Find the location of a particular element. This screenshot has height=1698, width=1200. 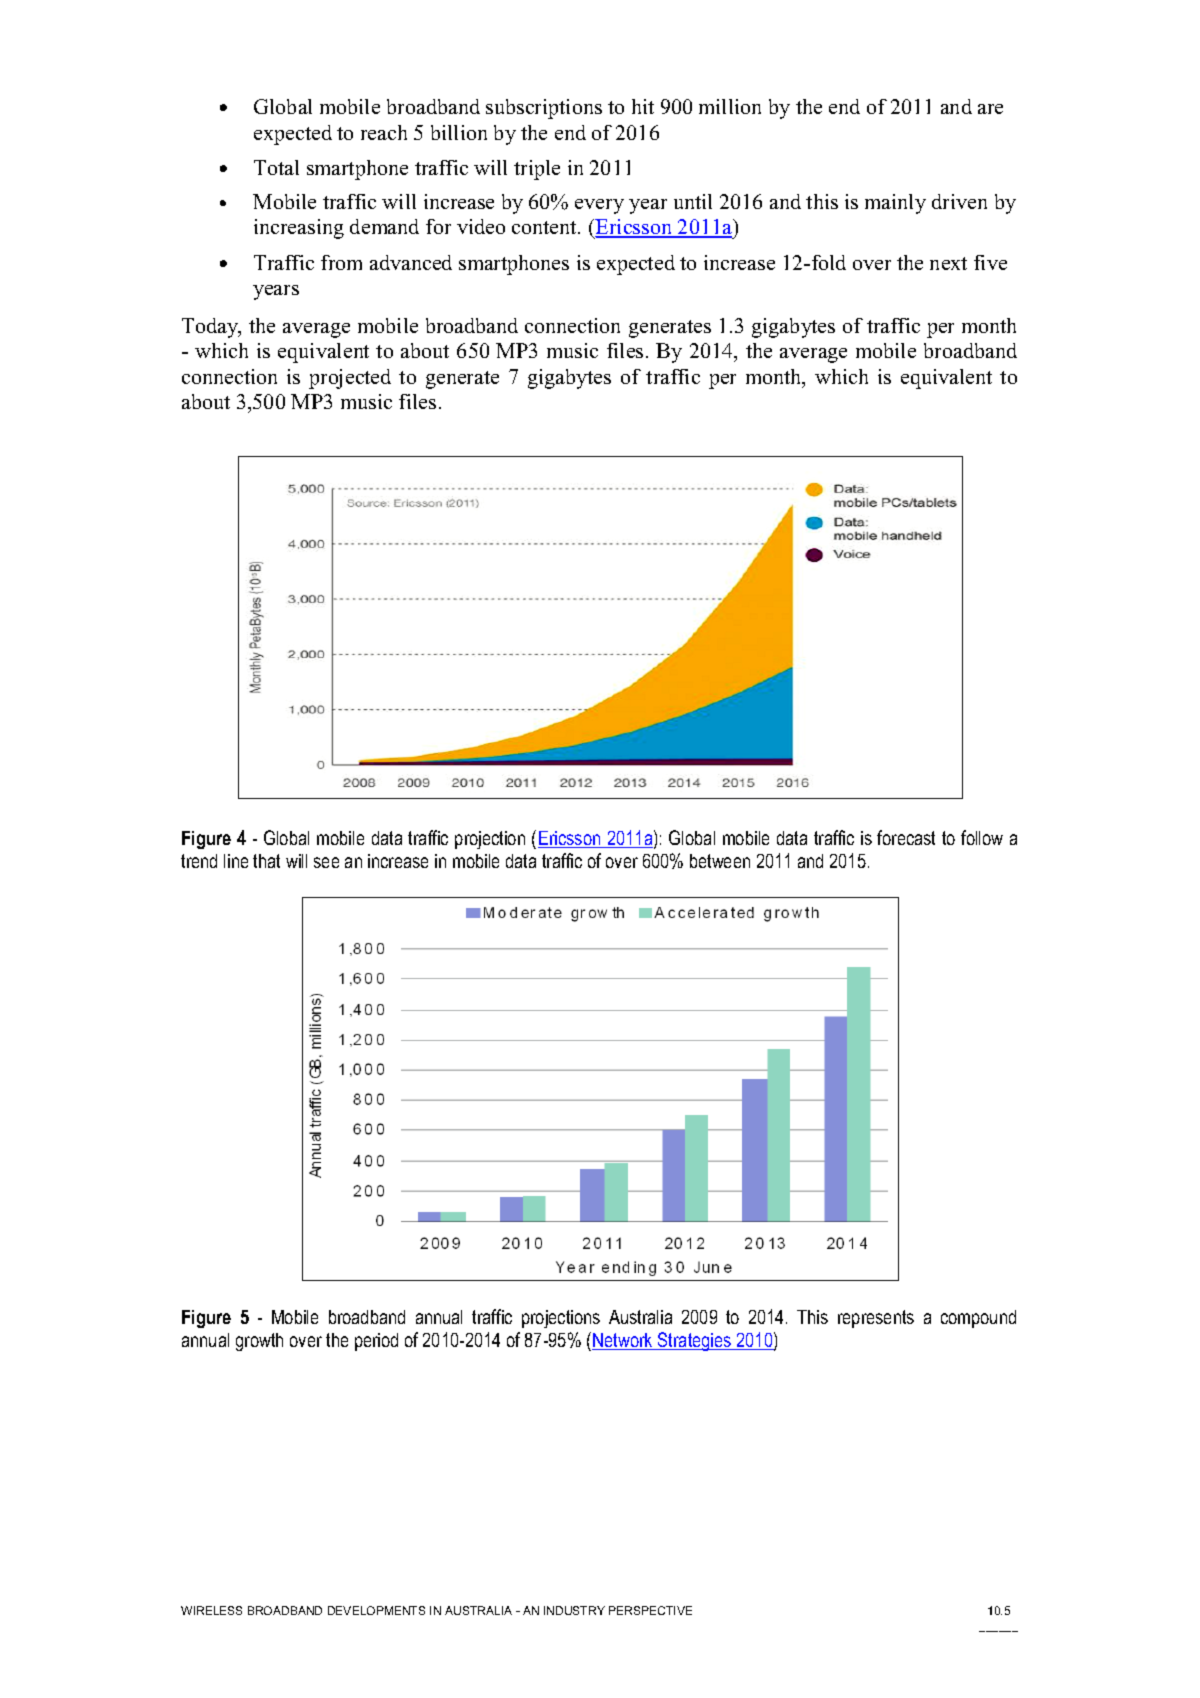

that is located at coordinates (266, 861).
